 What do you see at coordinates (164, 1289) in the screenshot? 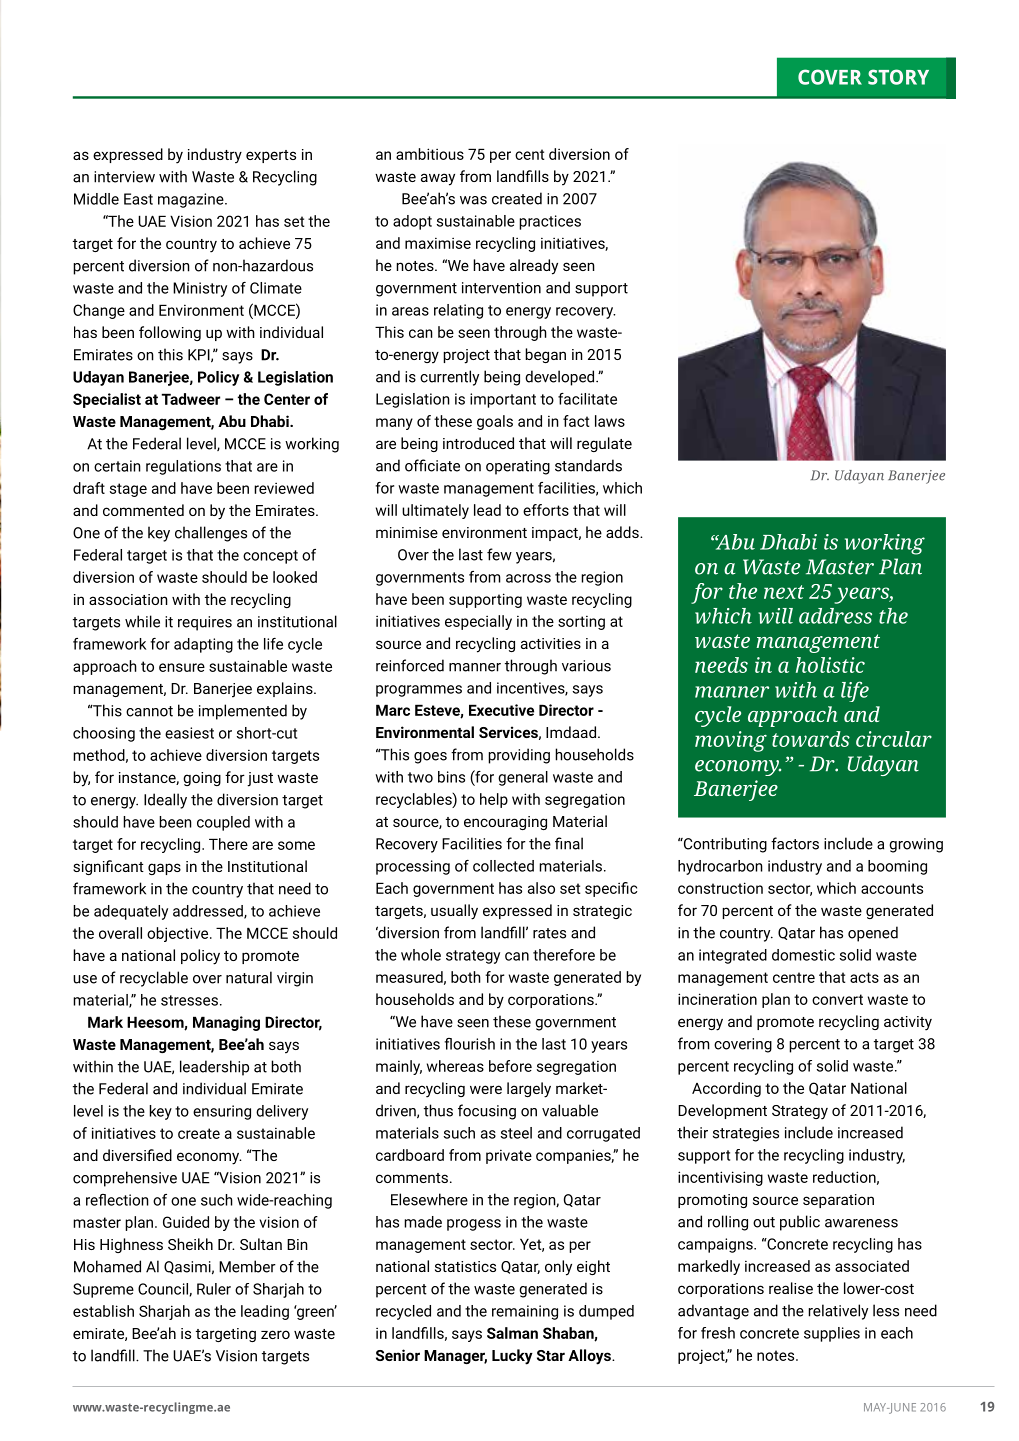
I see `Council` at bounding box center [164, 1289].
